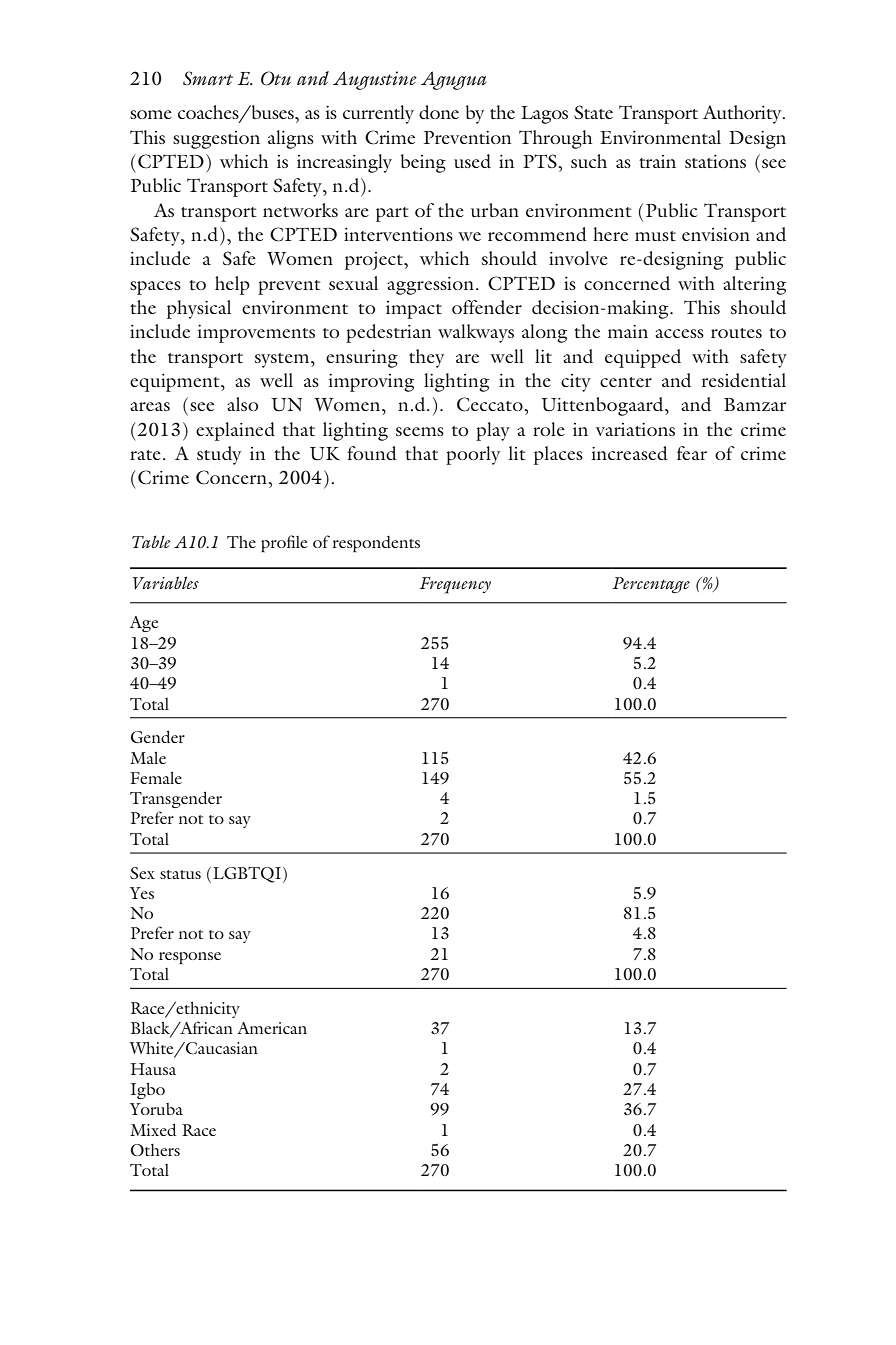 Image resolution: width=896 pixels, height=1345 pixels. What do you see at coordinates (692, 453) in the screenshot?
I see `fear` at bounding box center [692, 453].
